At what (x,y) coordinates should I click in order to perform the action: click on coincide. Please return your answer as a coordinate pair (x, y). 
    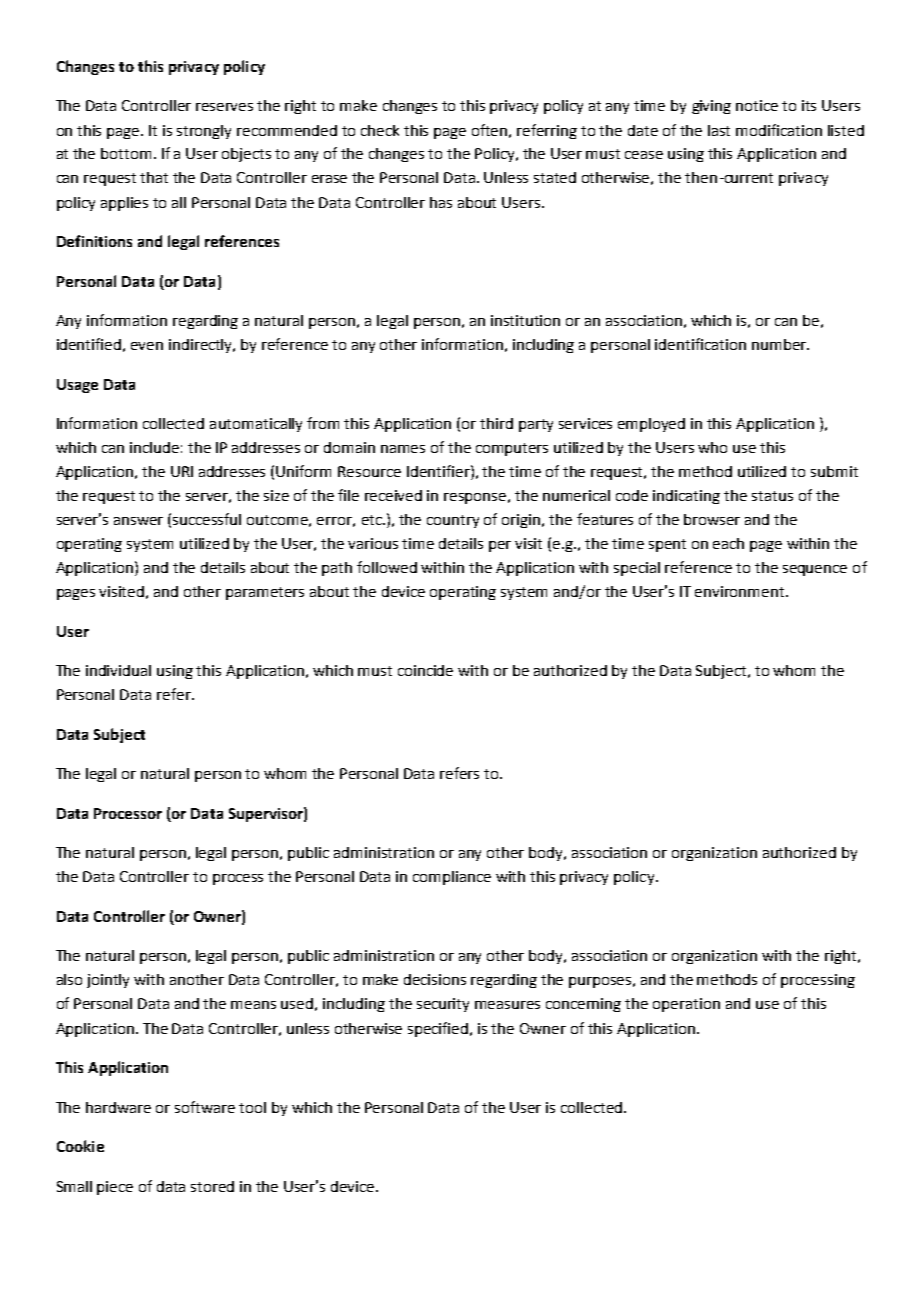
    Looking at the image, I should click on (425, 670).
